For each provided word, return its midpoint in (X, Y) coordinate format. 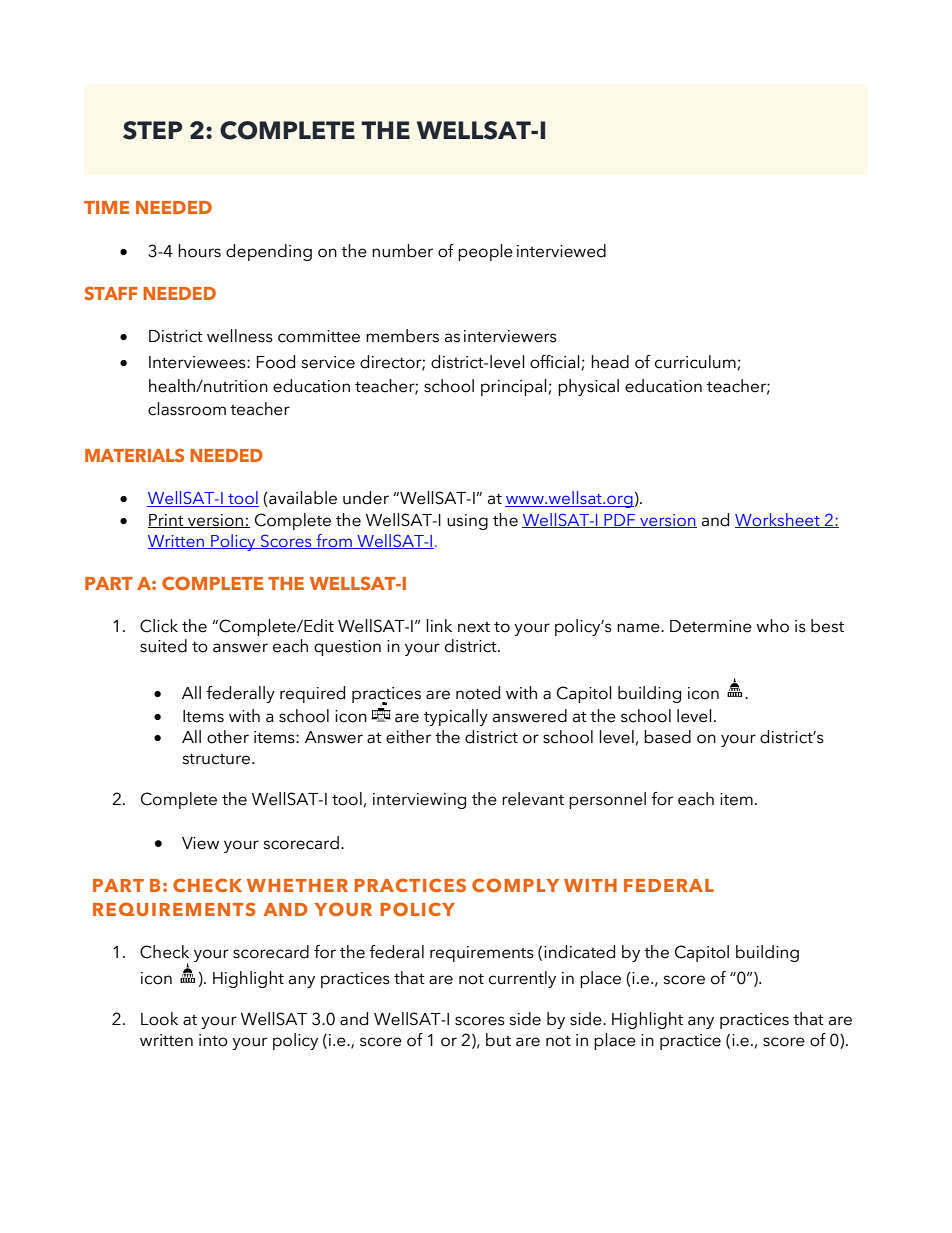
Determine (711, 626)
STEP (152, 130)
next (474, 627)
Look (159, 1019)
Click (159, 626)
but (498, 1040)
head (610, 362)
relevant (533, 799)
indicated (579, 952)
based (667, 737)
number (402, 251)
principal (515, 387)
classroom (187, 409)
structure (217, 759)
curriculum (696, 362)
